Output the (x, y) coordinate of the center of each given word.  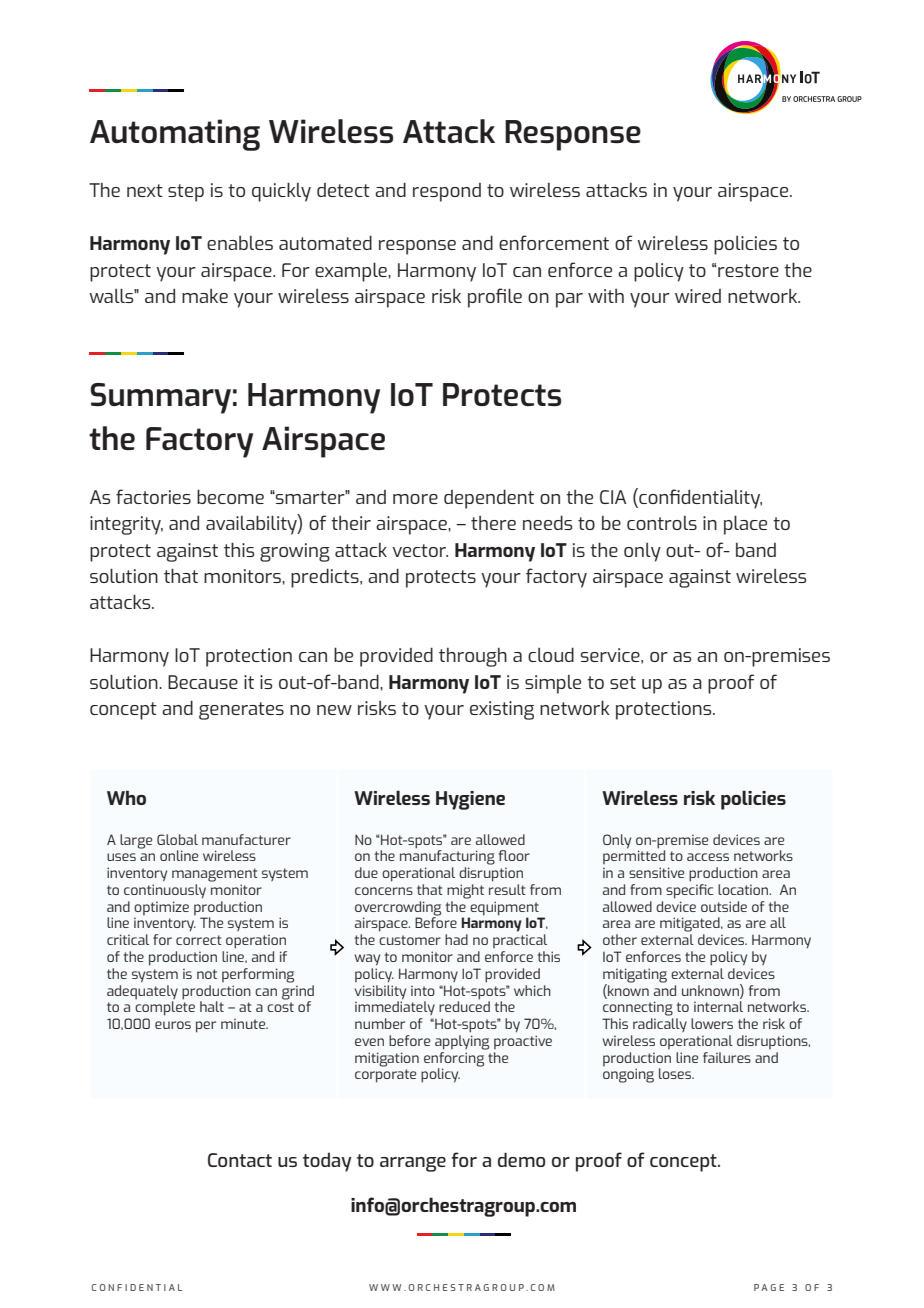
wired (698, 296)
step (186, 193)
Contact (240, 1160)
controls (662, 523)
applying (462, 1042)
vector (420, 550)
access (708, 857)
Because (203, 682)
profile (495, 298)
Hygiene (470, 800)
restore (748, 270)
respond (447, 192)
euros (173, 1025)
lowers (712, 1023)
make (205, 296)
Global (177, 839)
